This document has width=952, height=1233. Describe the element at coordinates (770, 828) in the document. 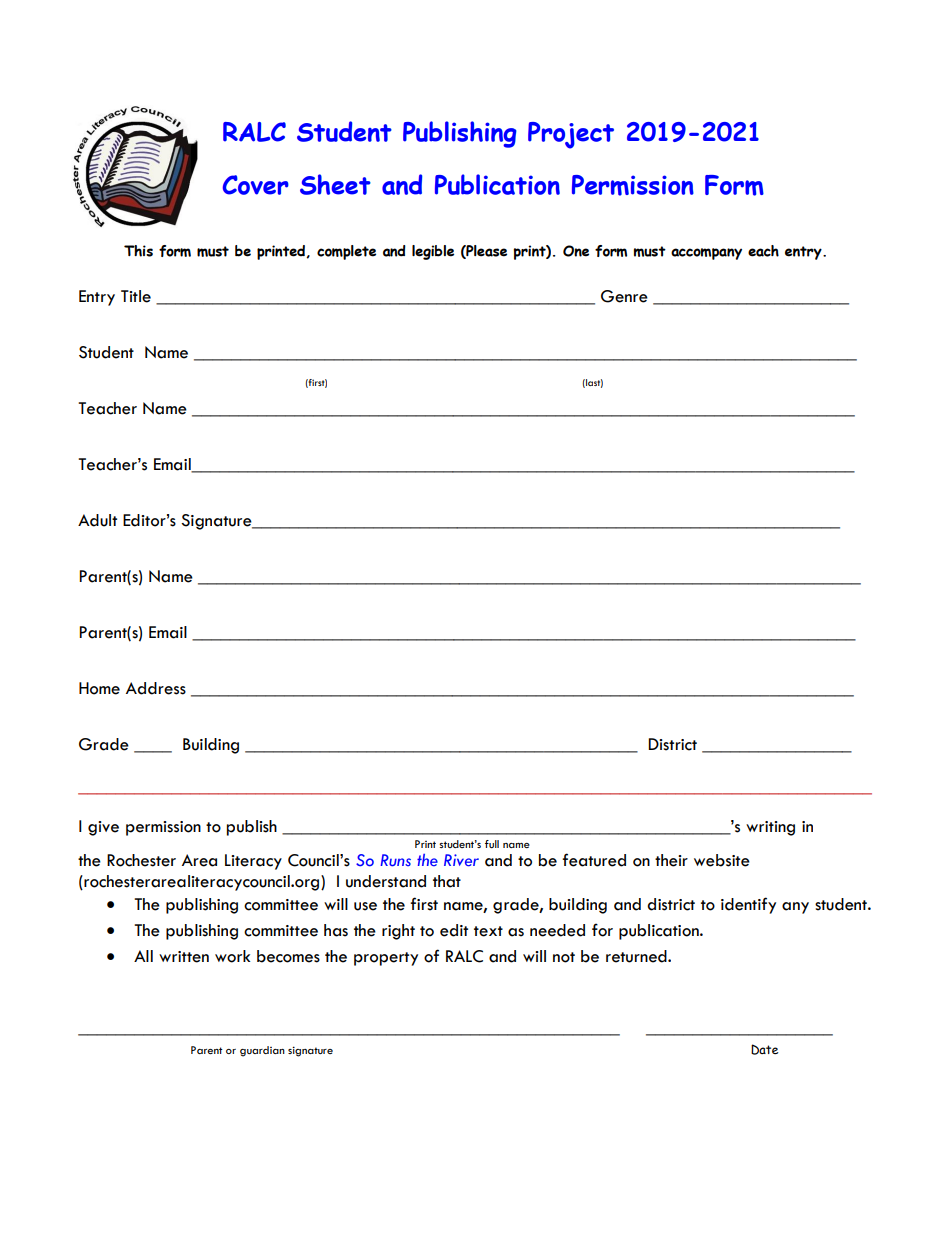

I see `writing` at that location.
